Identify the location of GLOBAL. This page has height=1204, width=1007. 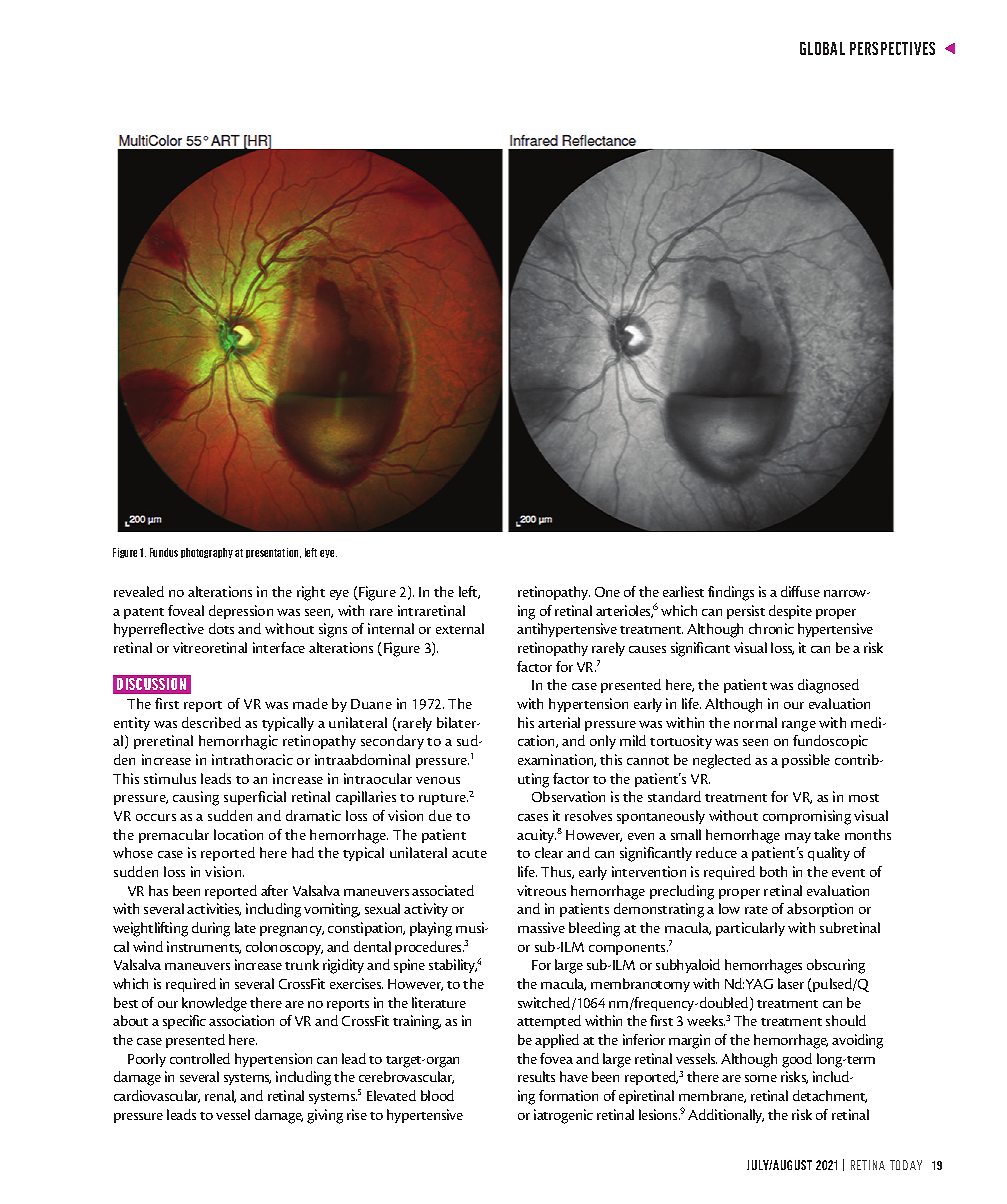
(822, 48).
